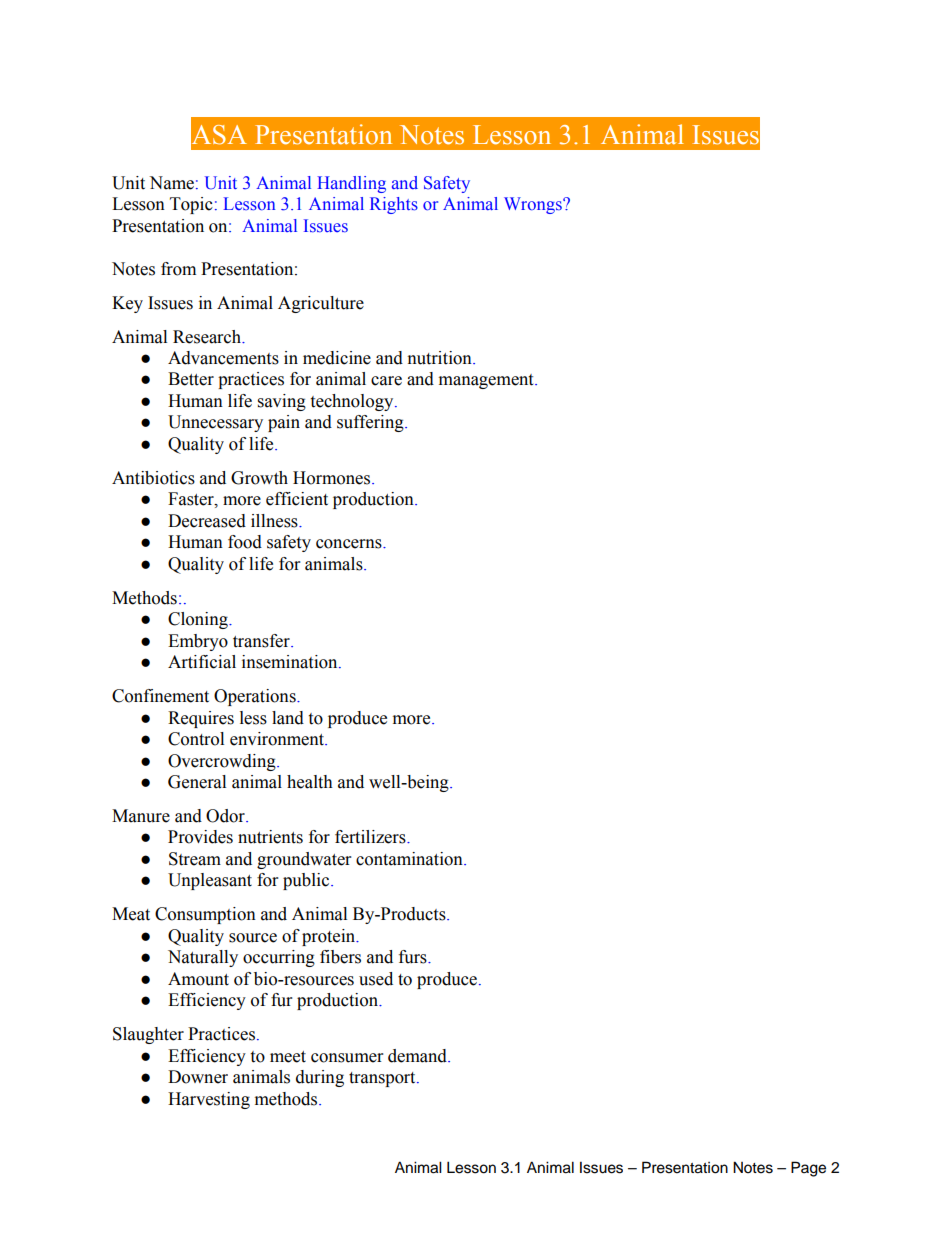 The width and height of the page is (952, 1233). I want to click on Rights, so click(394, 205).
